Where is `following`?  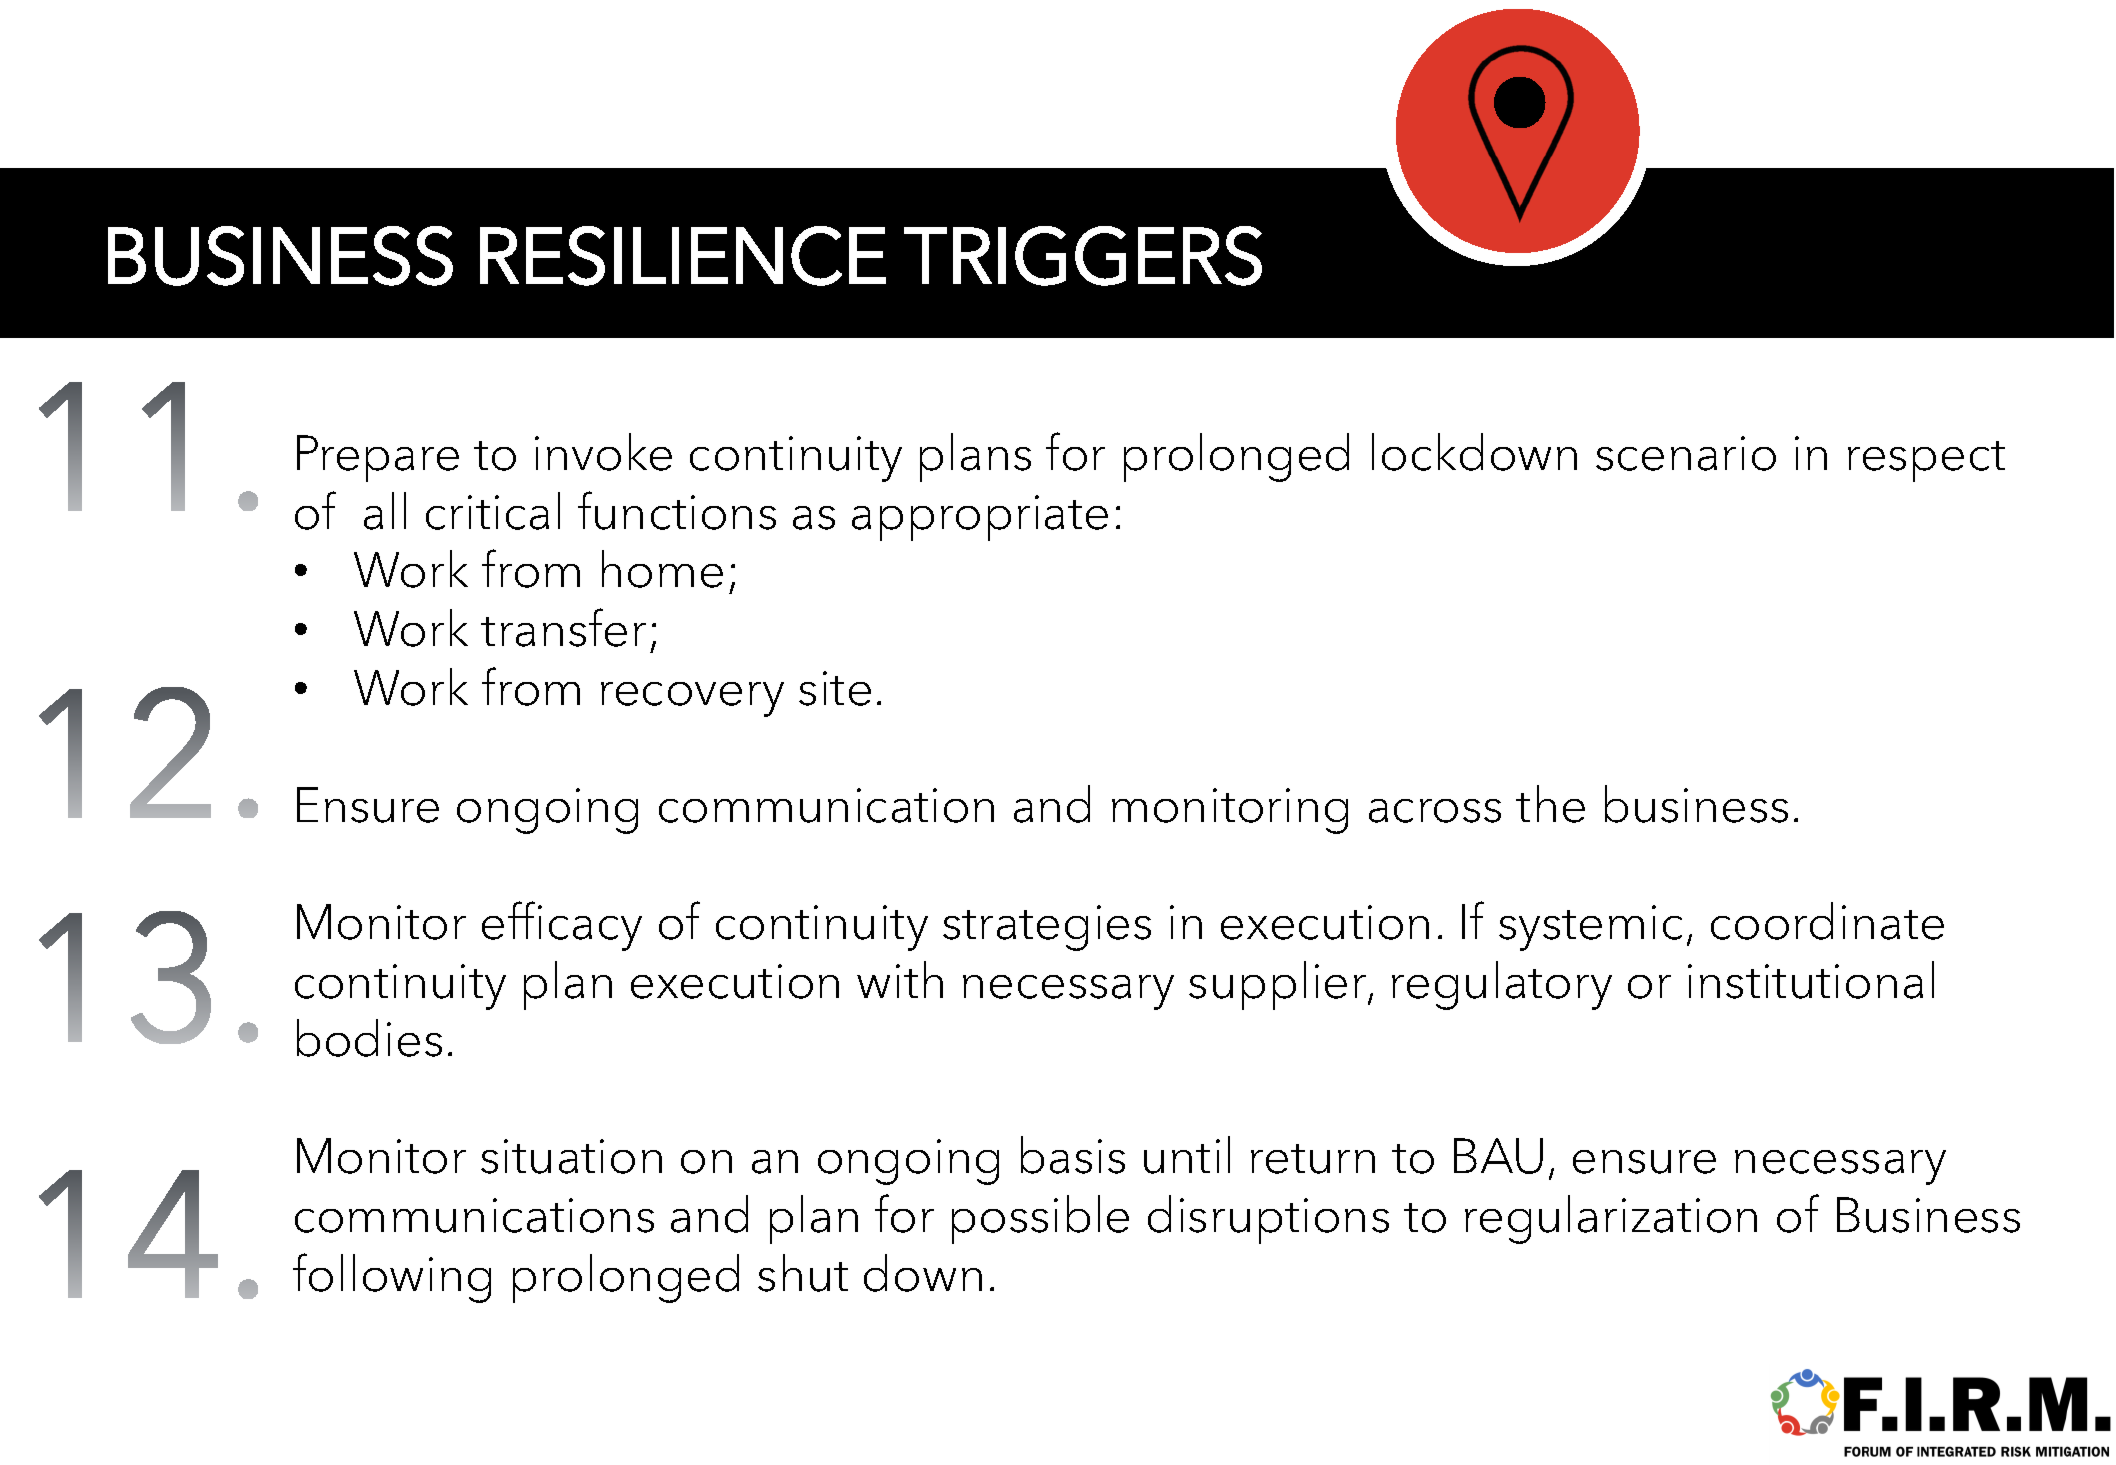
following is located at coordinates (392, 1278).
